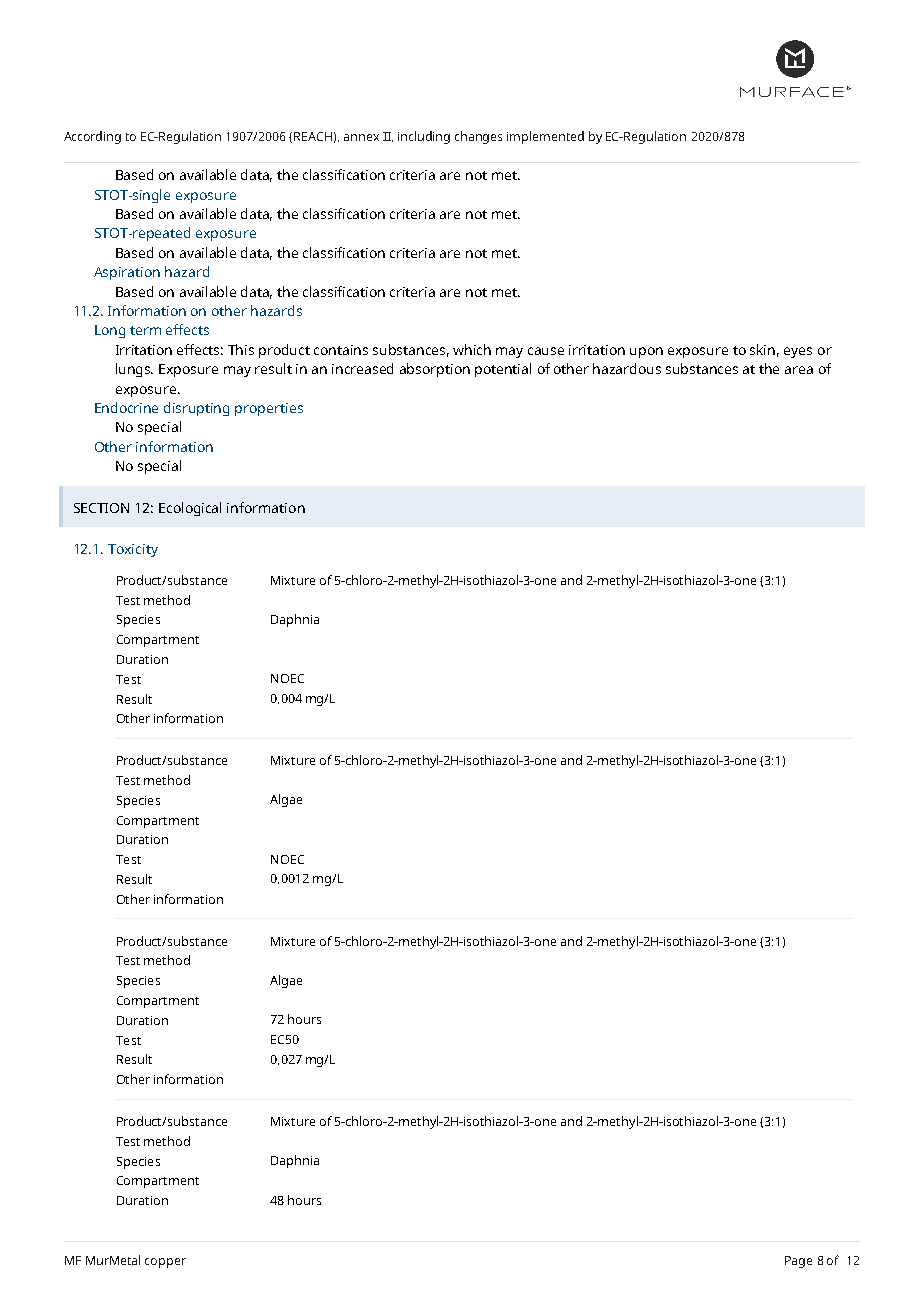  I want to click on SECTION, so click(101, 508).
